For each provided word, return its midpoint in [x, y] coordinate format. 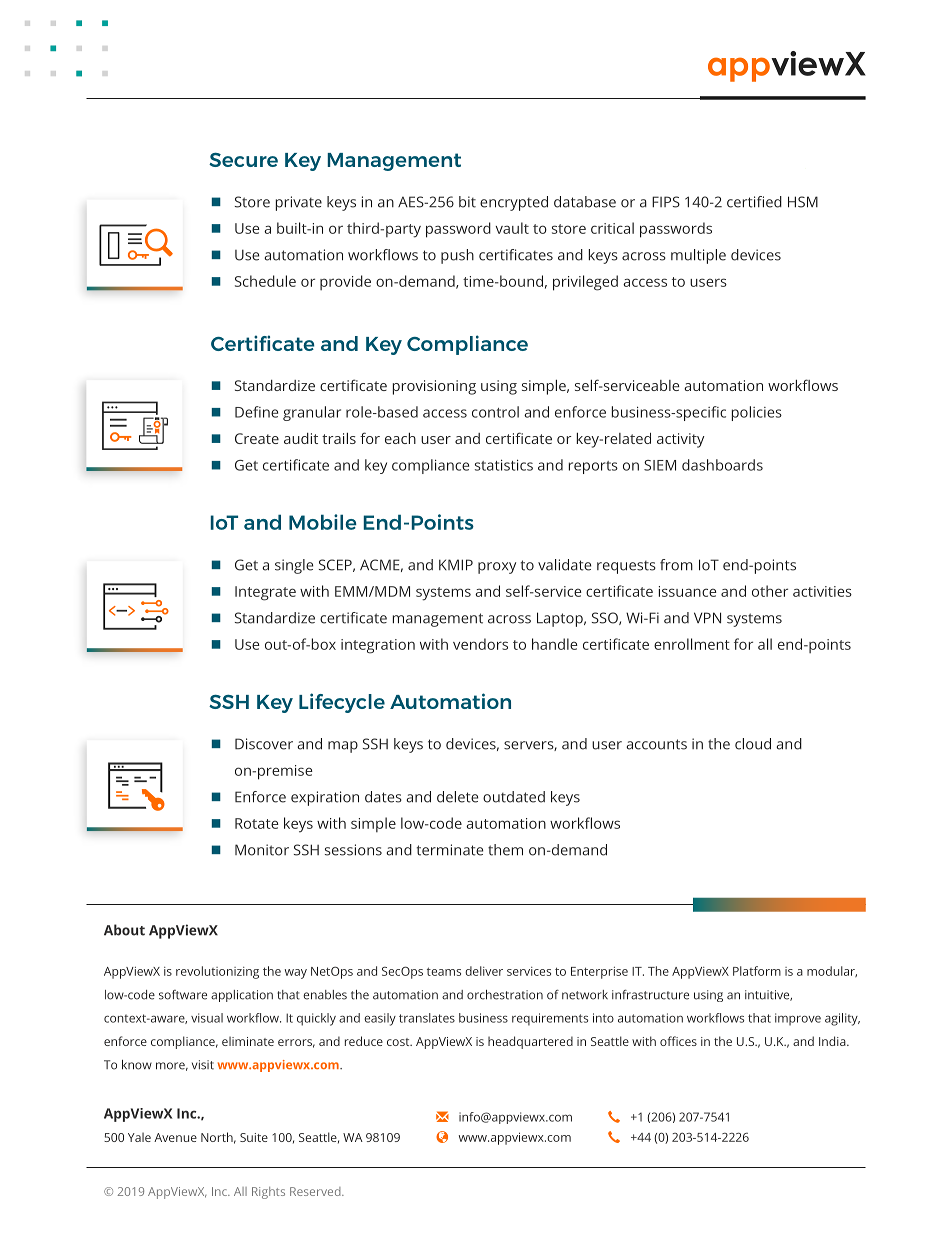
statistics [504, 465]
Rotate [257, 823]
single [294, 566]
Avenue [175, 1137]
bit [467, 202]
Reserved [316, 1191]
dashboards [722, 465]
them [505, 850]
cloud [753, 744]
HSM [803, 202]
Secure [243, 160]
